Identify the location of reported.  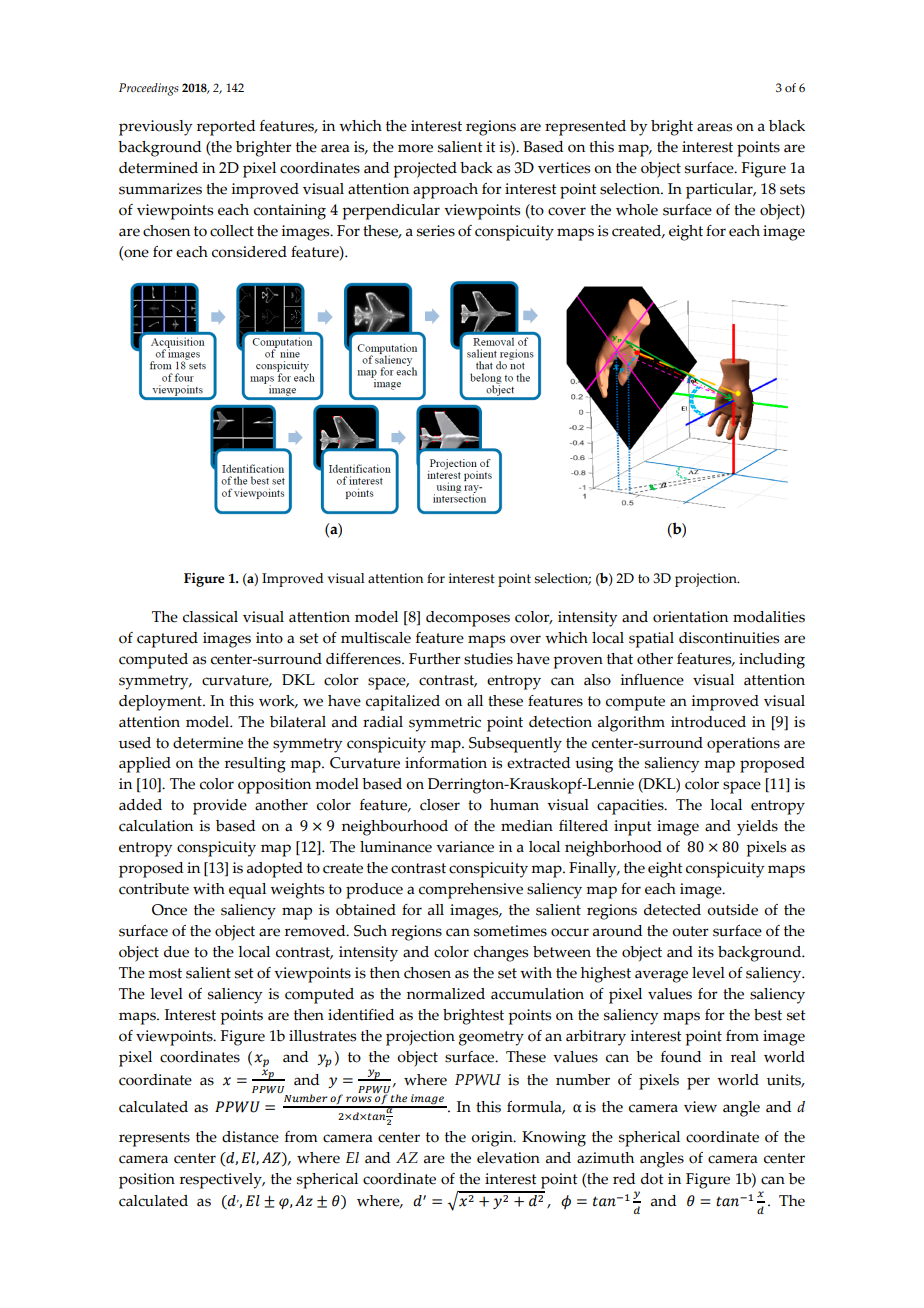
(226, 128).
